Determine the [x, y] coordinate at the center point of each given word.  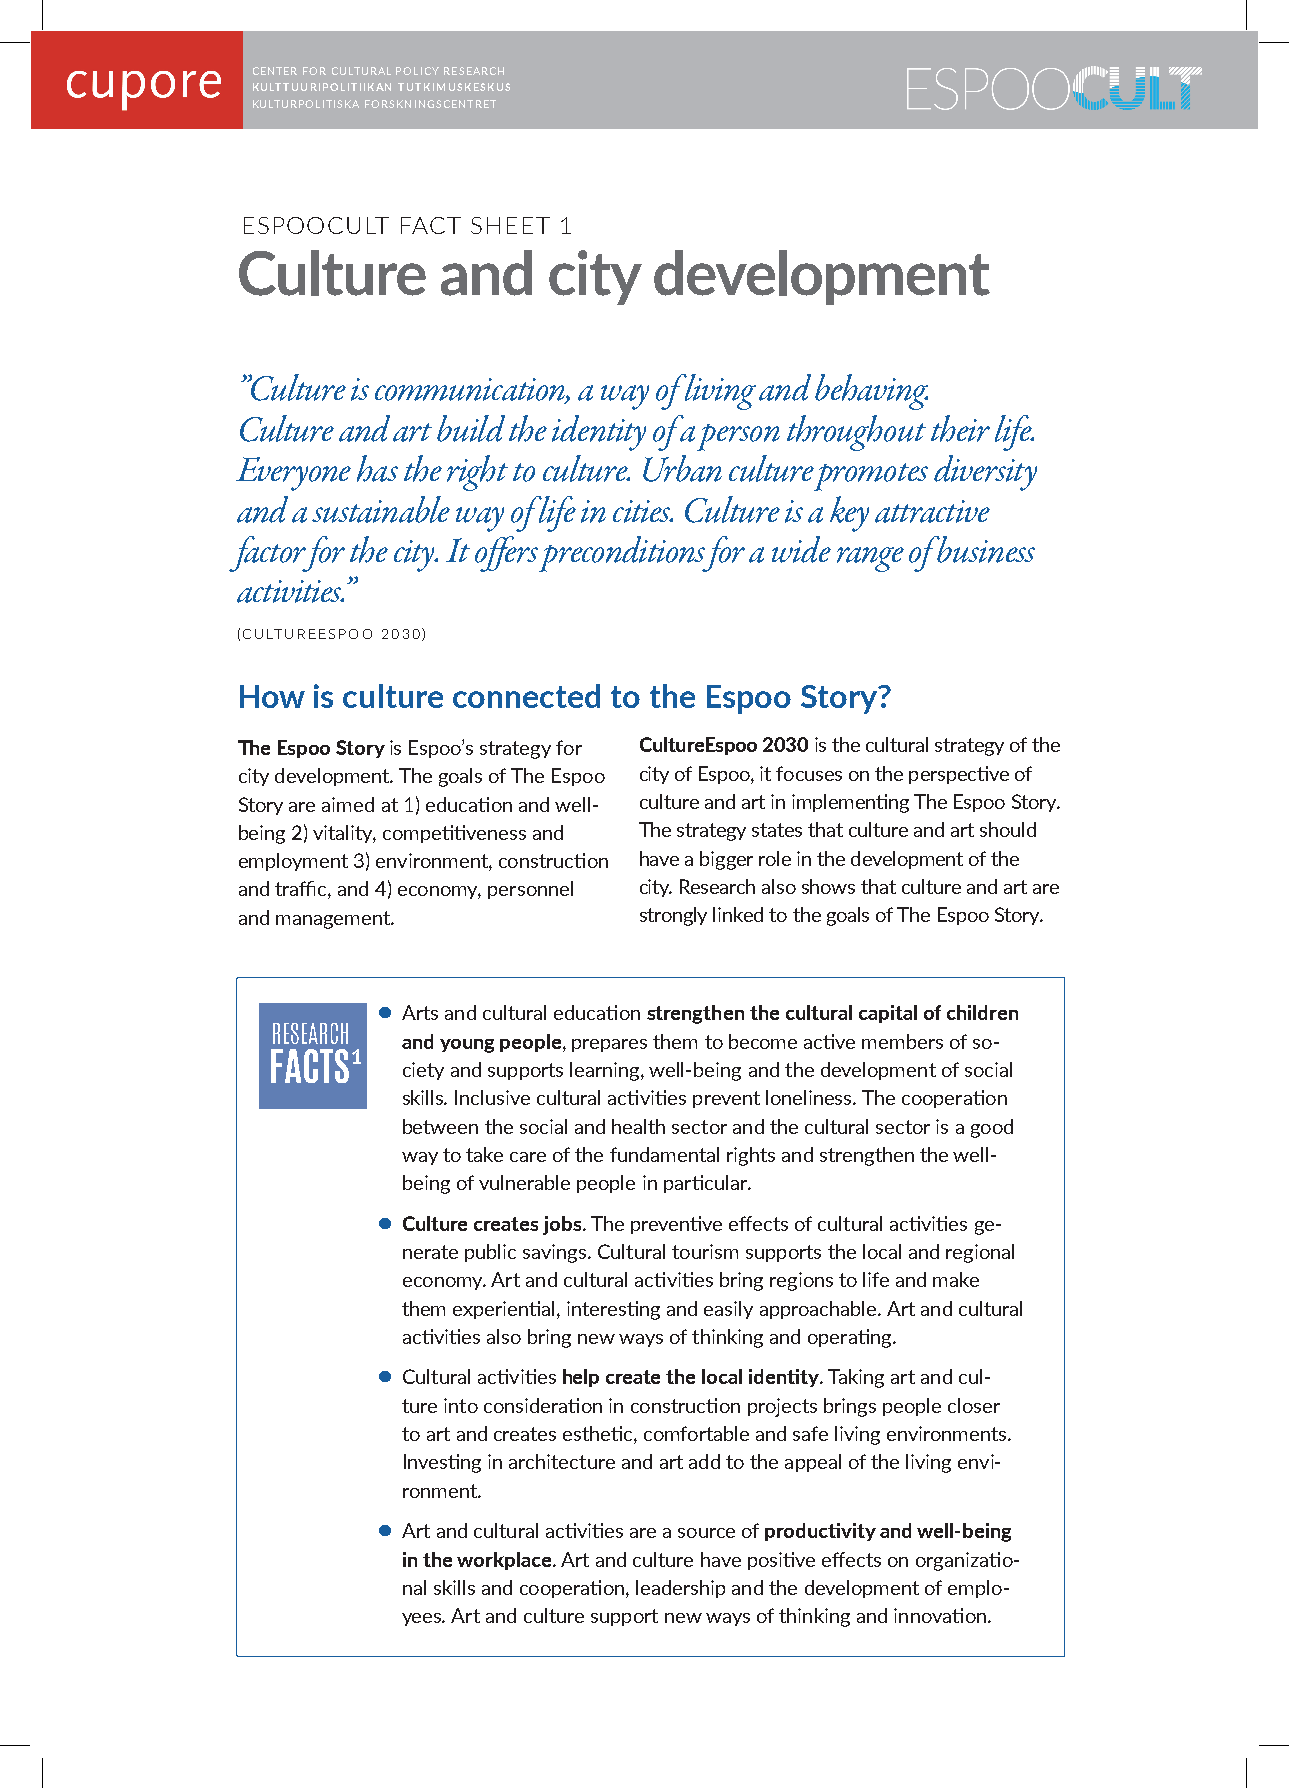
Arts [420, 1012]
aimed [348, 804]
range [870, 559]
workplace [505, 1561]
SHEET [510, 225]
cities [643, 511]
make [956, 1279]
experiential [505, 1310]
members [902, 1041]
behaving [871, 392]
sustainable [381, 509]
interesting [613, 1310]
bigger [726, 860]
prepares [609, 1045]
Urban [682, 468]
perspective [959, 775]
